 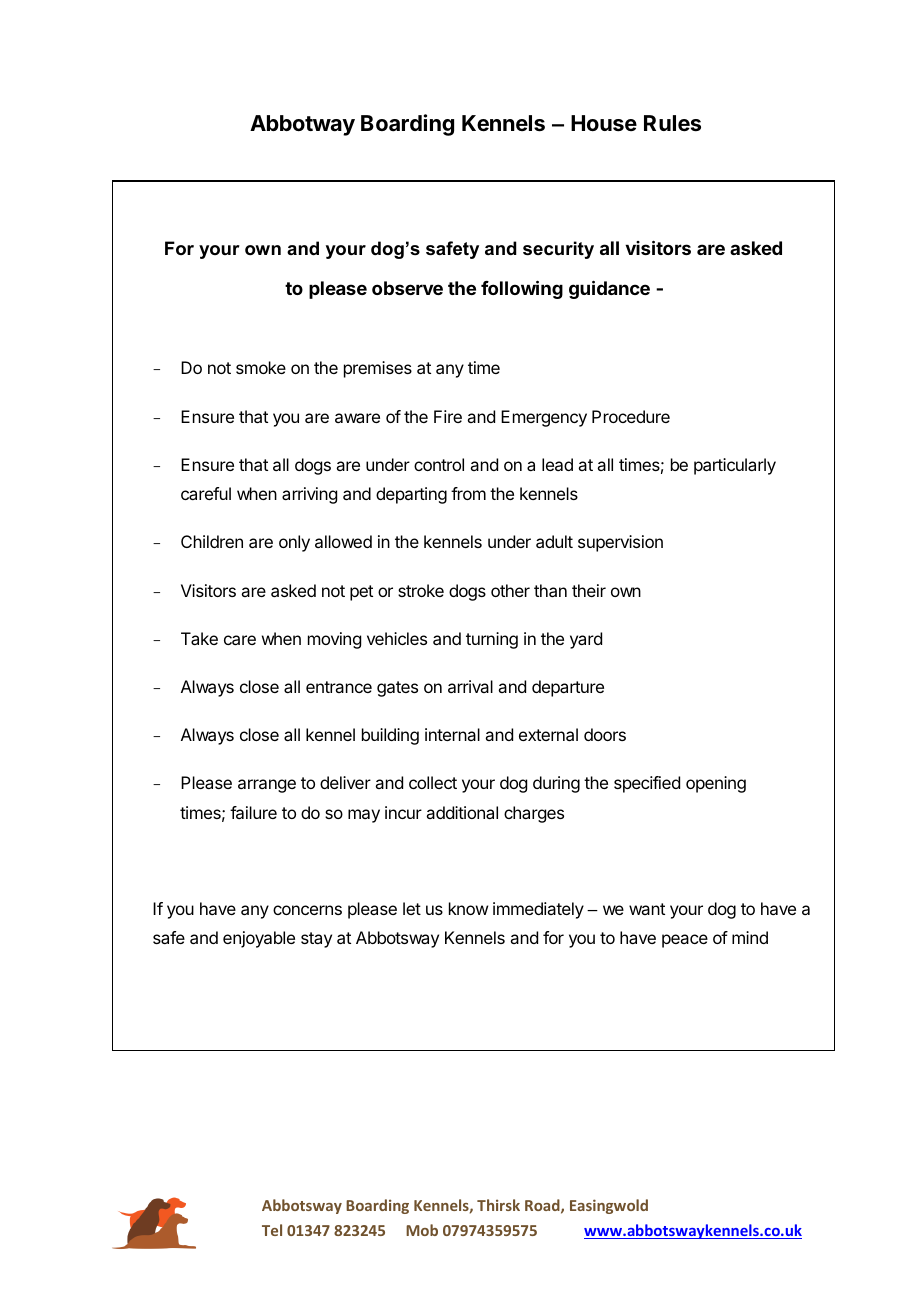 I want to click on particularly, so click(x=735, y=466).
